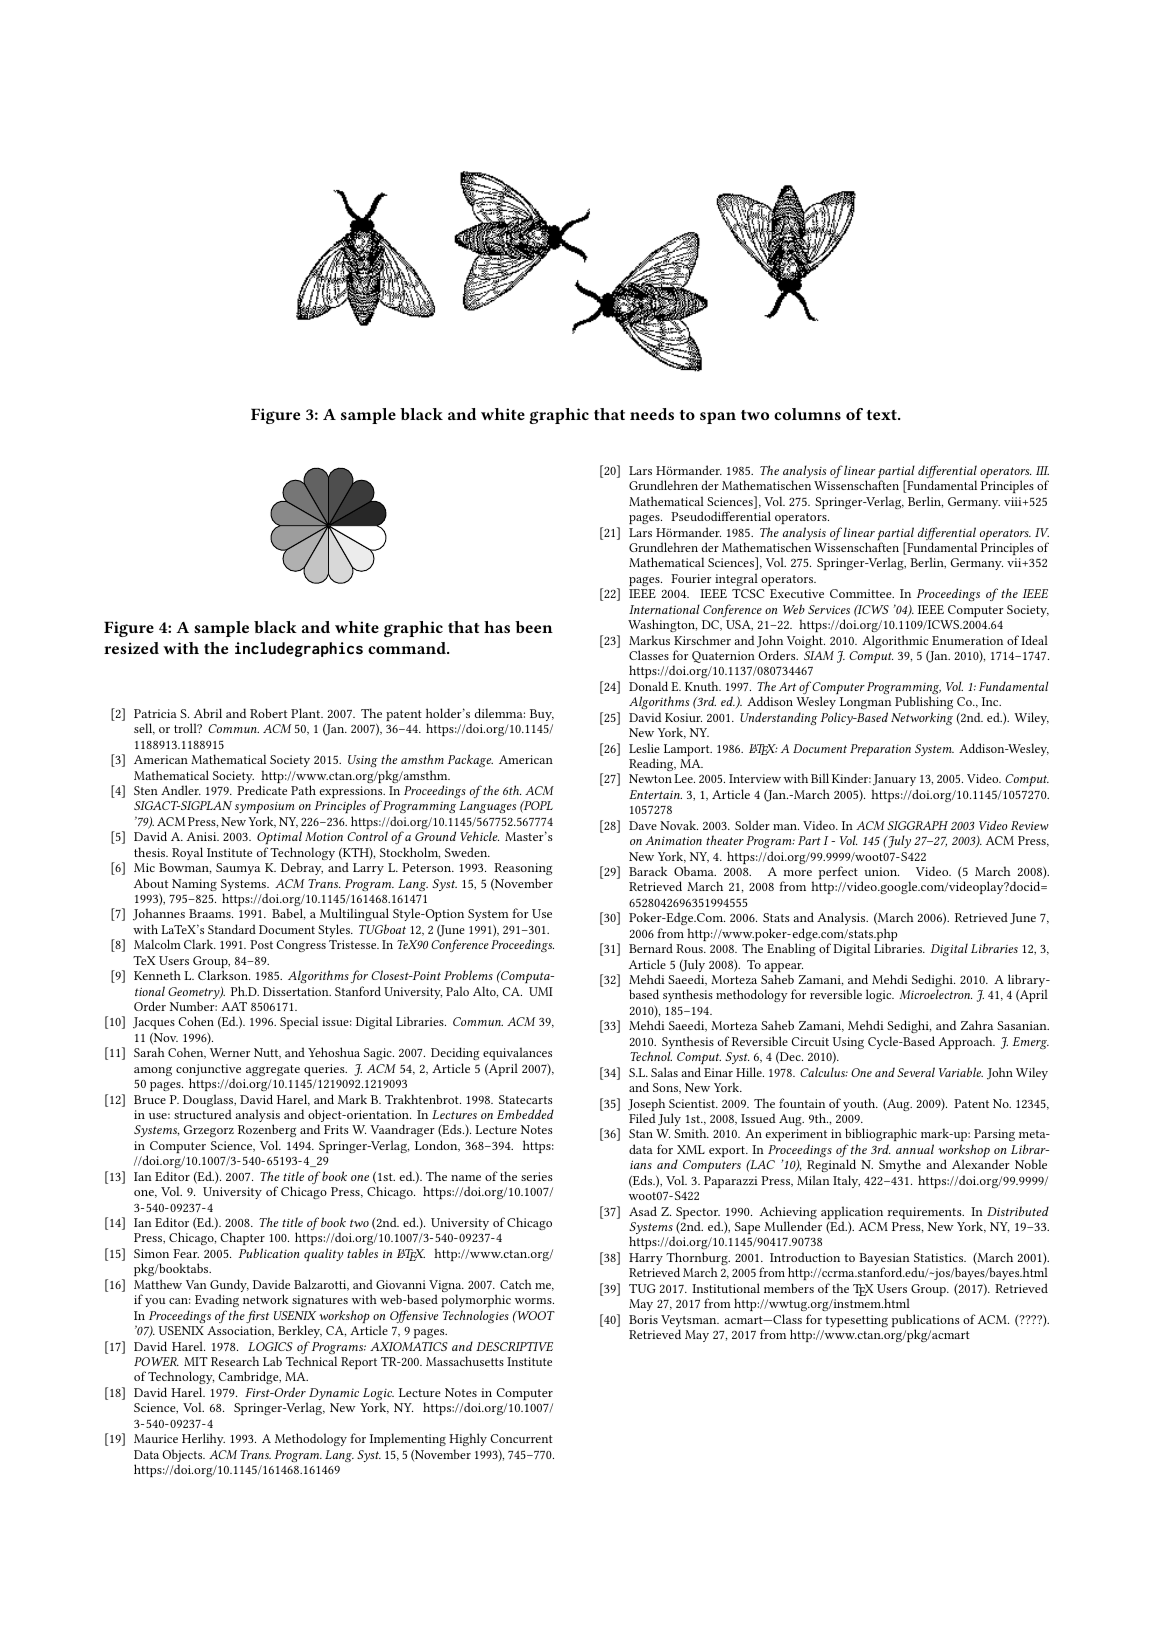  What do you see at coordinates (652, 414) in the screenshot?
I see `needs` at bounding box center [652, 414].
